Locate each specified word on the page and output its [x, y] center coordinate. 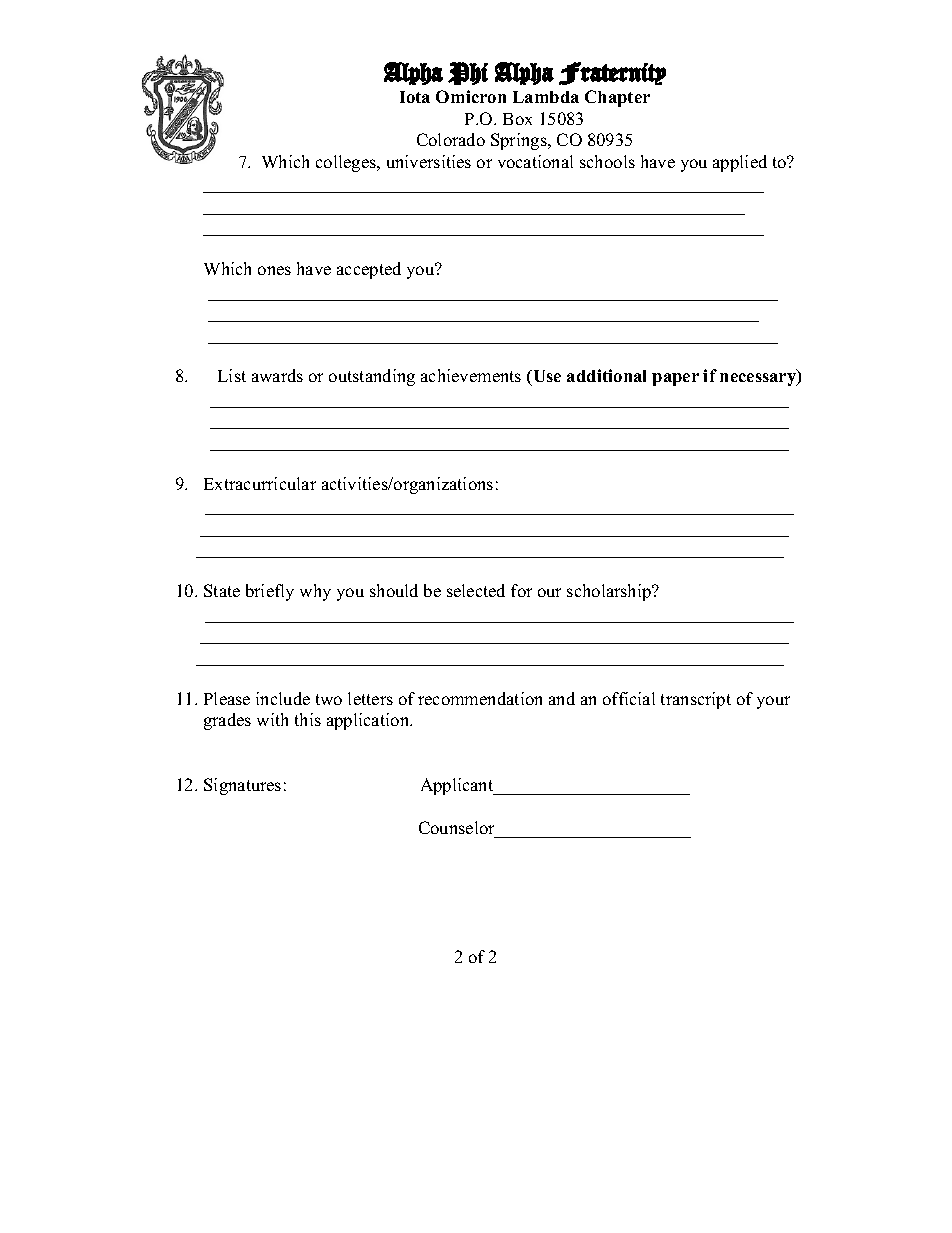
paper [675, 379]
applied [740, 163]
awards [277, 375]
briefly [270, 592]
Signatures [242, 786]
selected [476, 590]
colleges [347, 163]
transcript [696, 700]
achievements [471, 375]
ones [274, 270]
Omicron [471, 96]
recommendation [480, 698]
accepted [369, 270]
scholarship [610, 592]
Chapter [617, 98]
